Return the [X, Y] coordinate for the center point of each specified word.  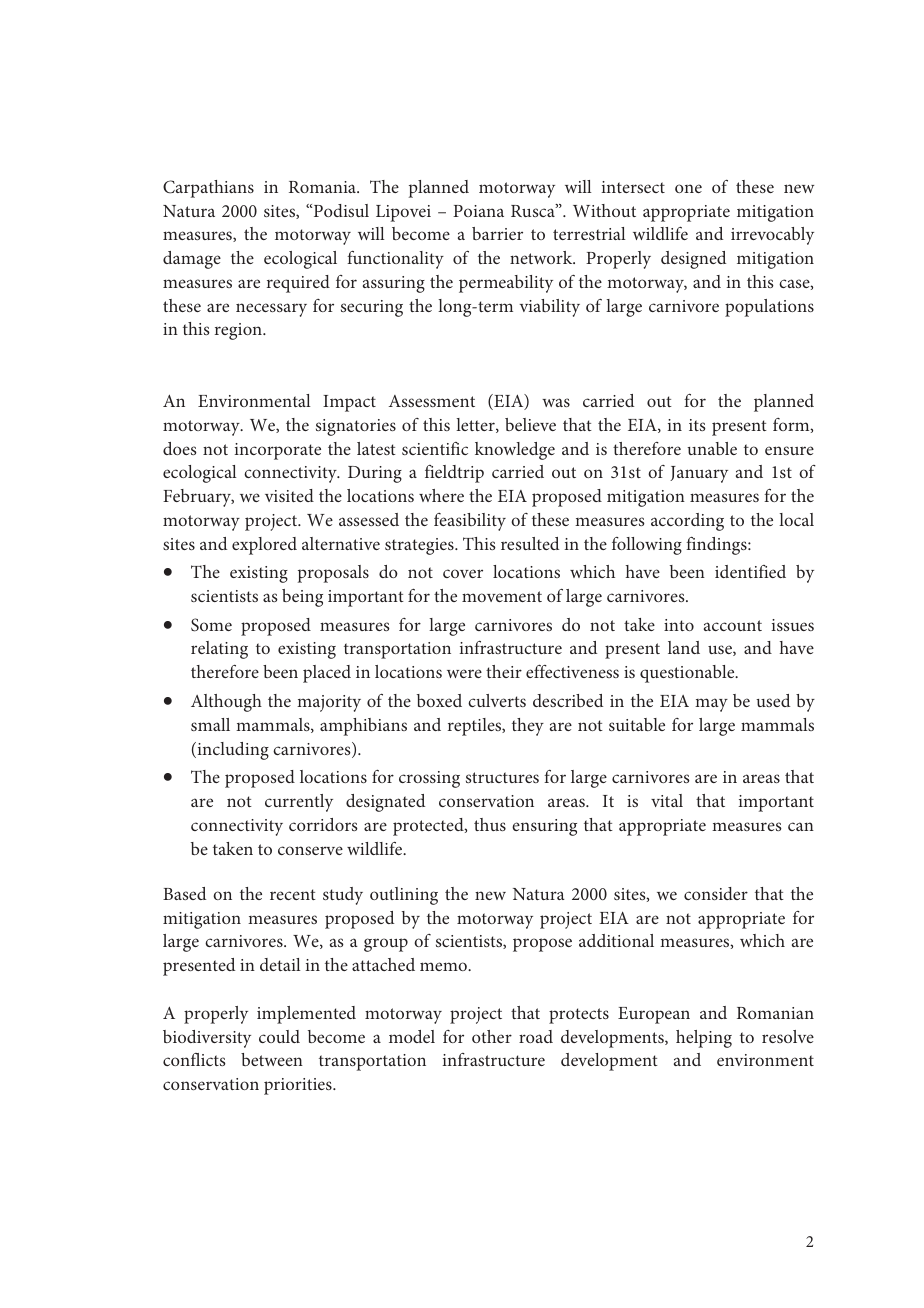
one [688, 188]
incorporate [278, 451]
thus [490, 824]
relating [219, 650]
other [492, 1036]
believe [530, 424]
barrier [497, 233]
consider [716, 893]
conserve [310, 850]
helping [704, 1039]
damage [192, 260]
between [272, 1059]
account [733, 625]
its [697, 425]
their [504, 671]
